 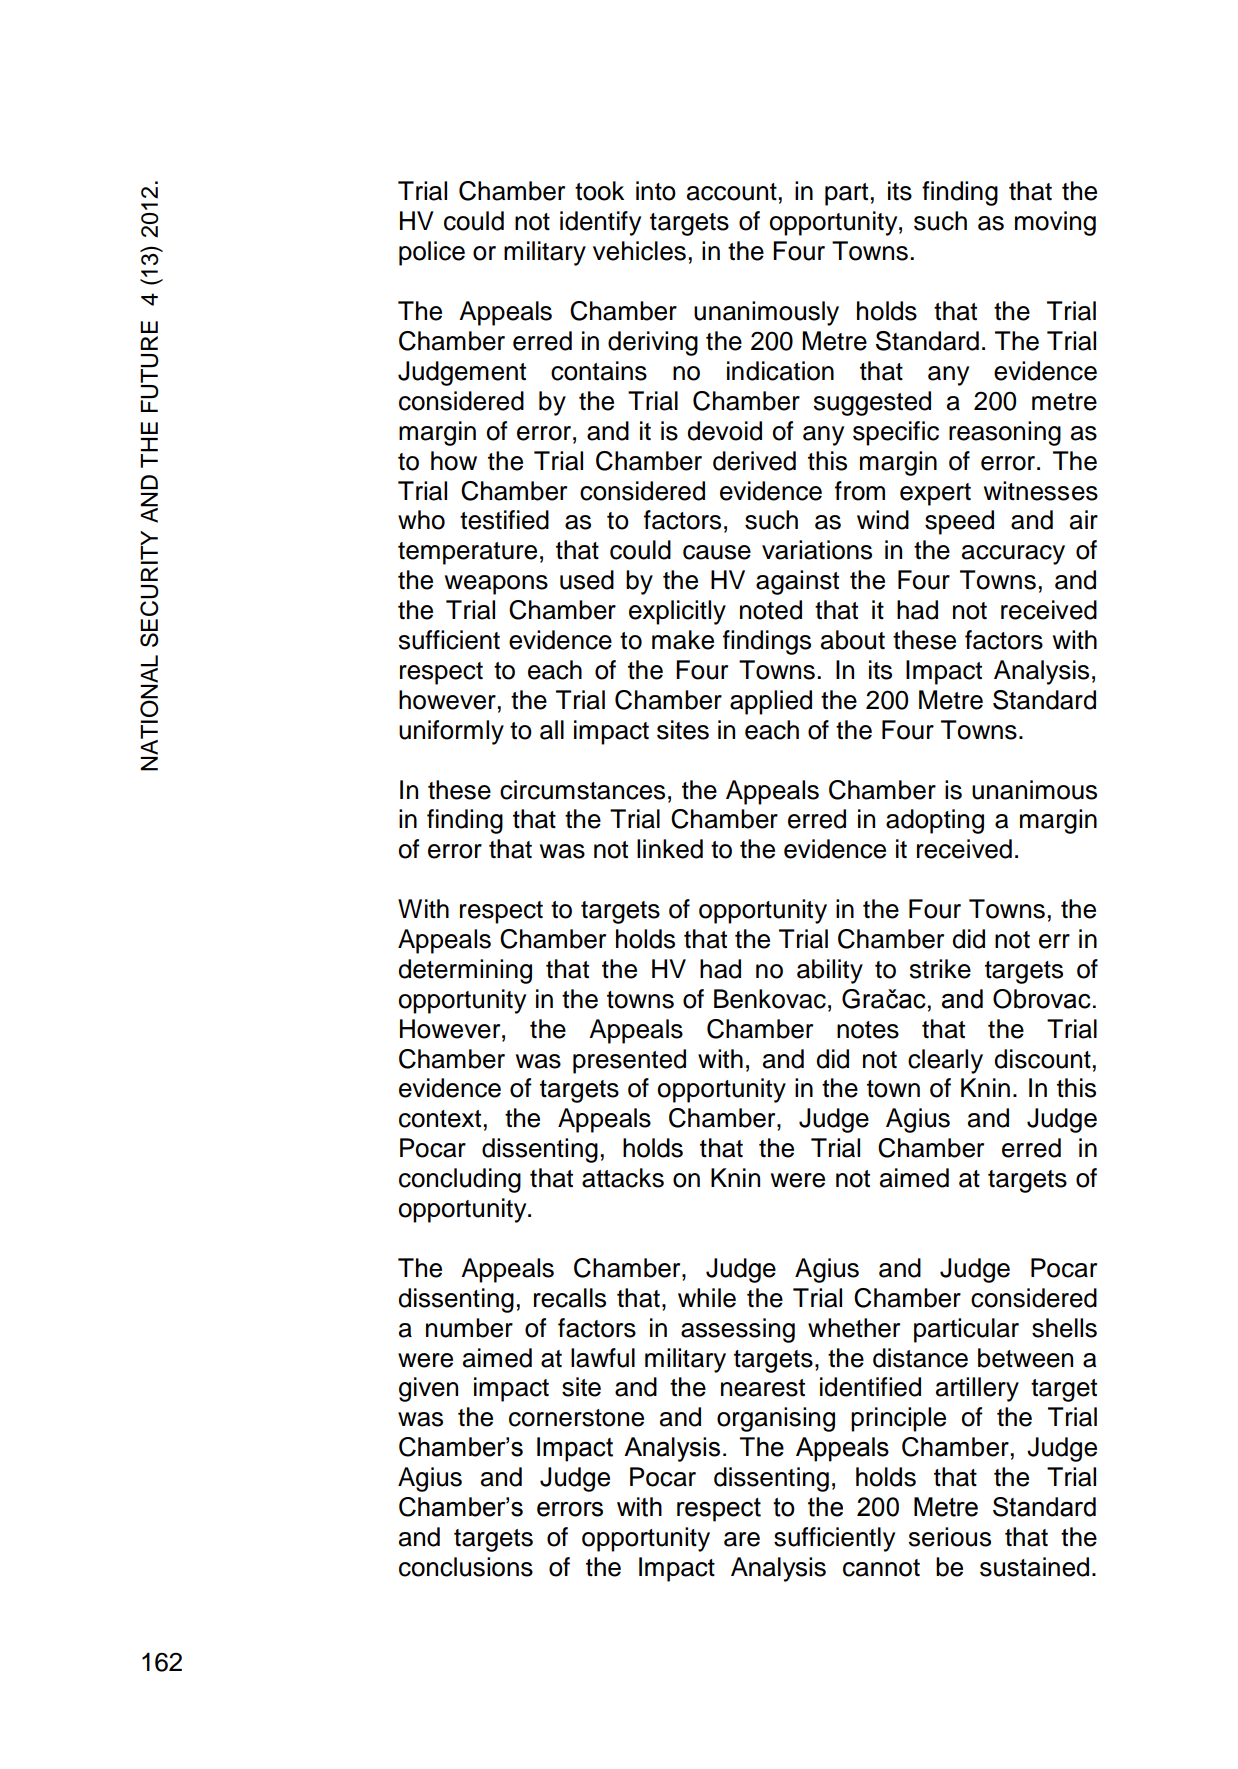 I want to click on police, so click(x=432, y=253).
